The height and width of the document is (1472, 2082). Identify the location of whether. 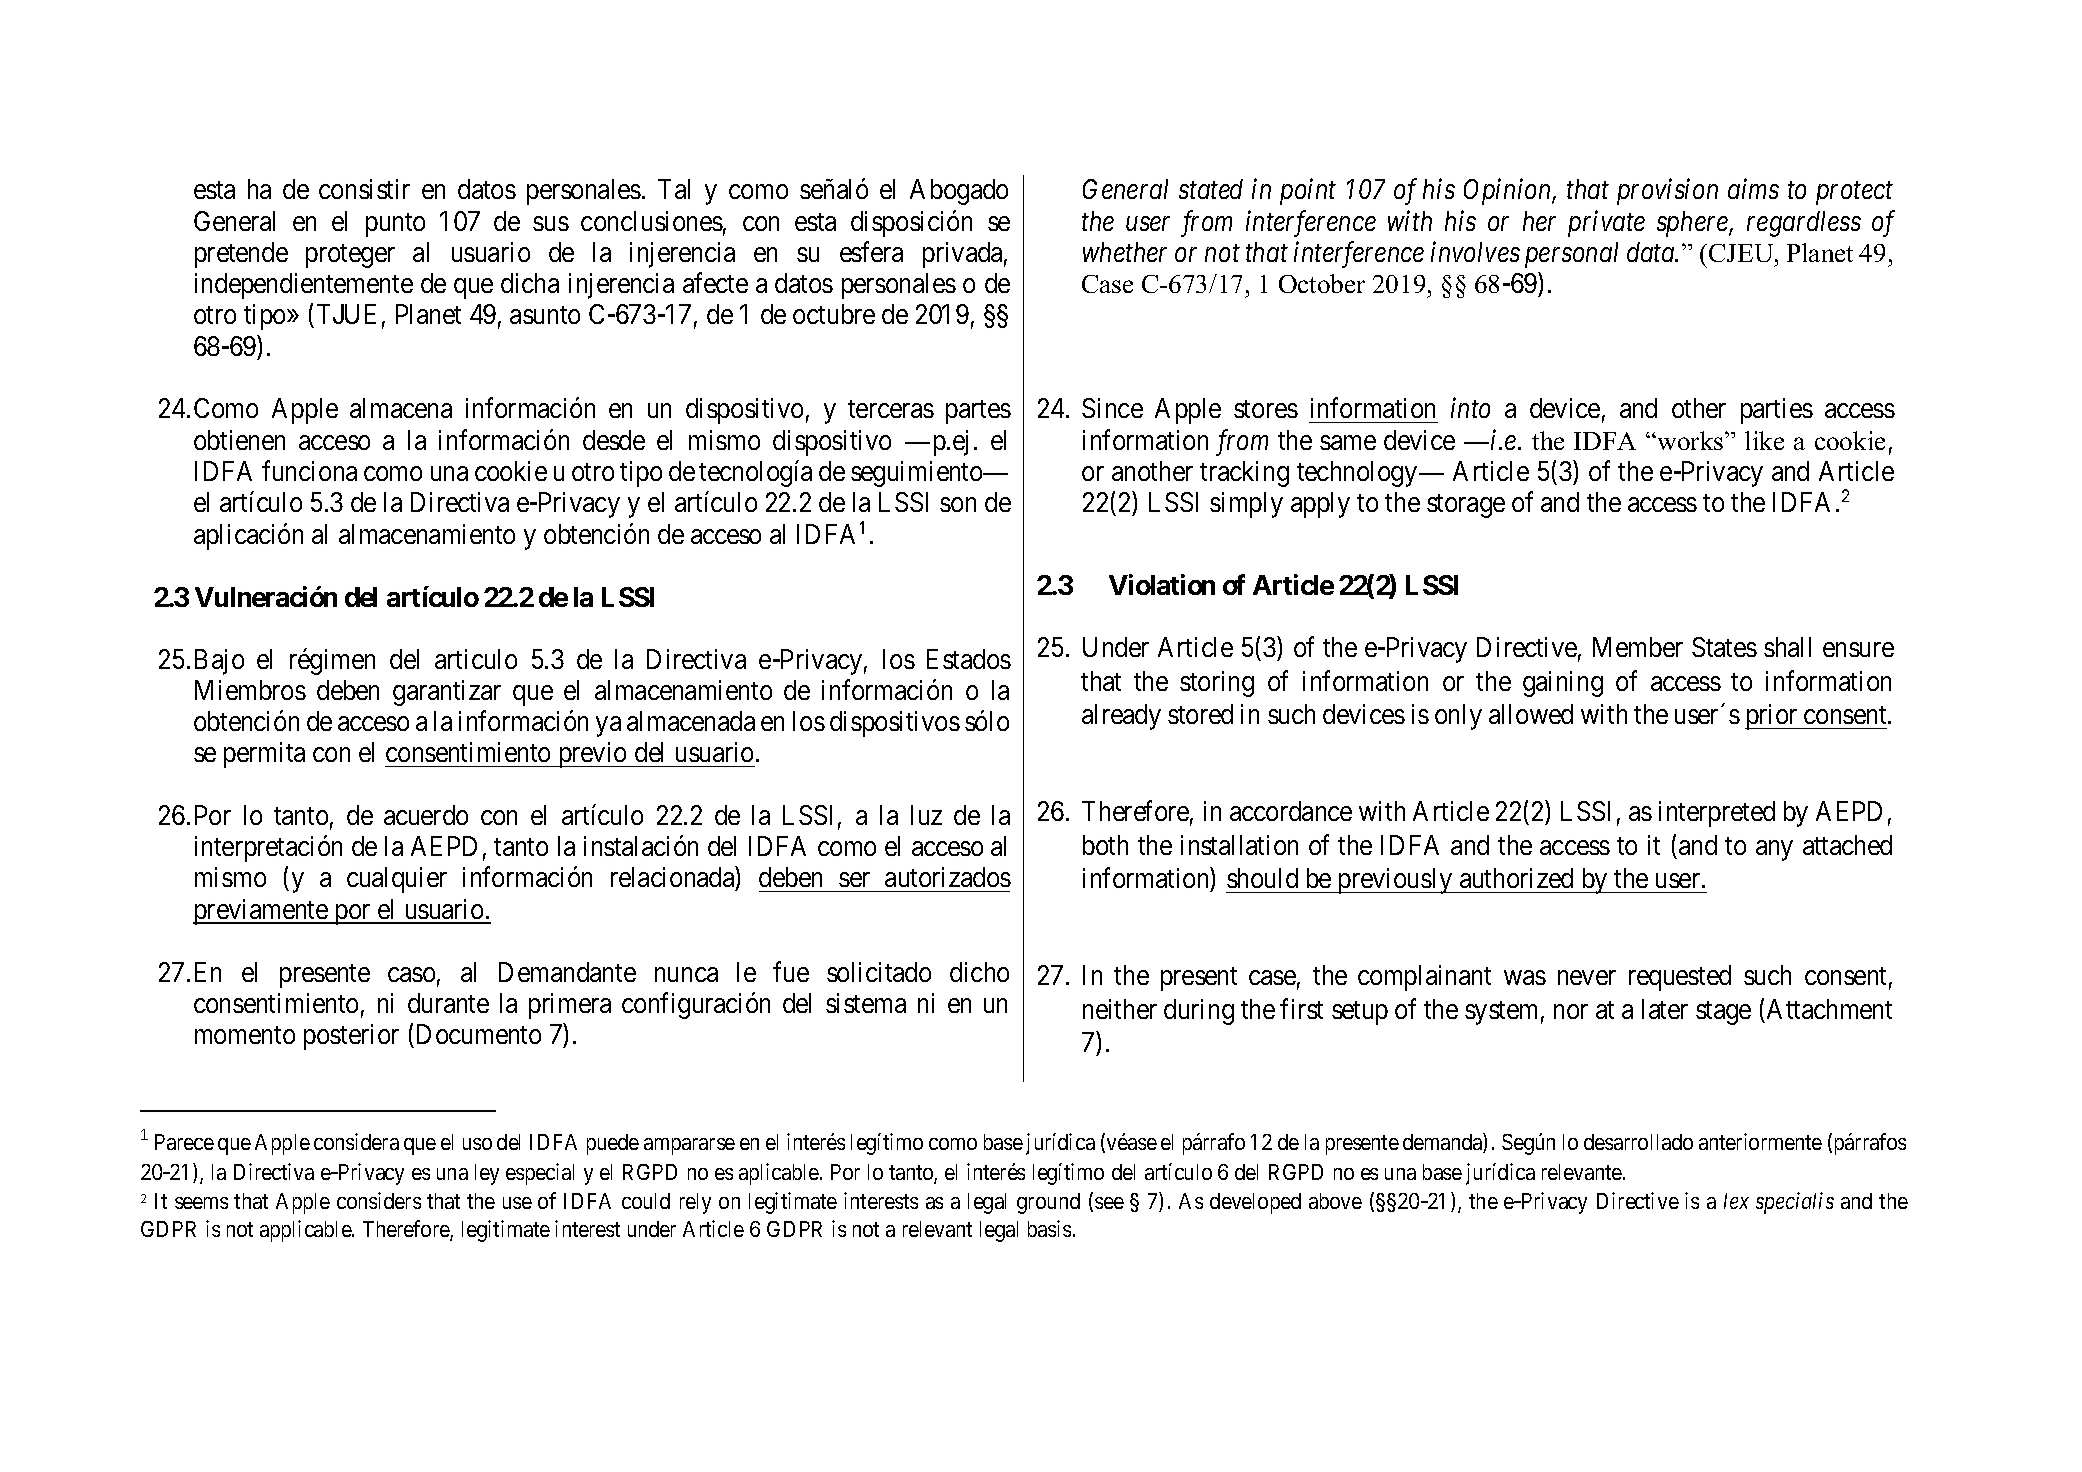
(1125, 252).
